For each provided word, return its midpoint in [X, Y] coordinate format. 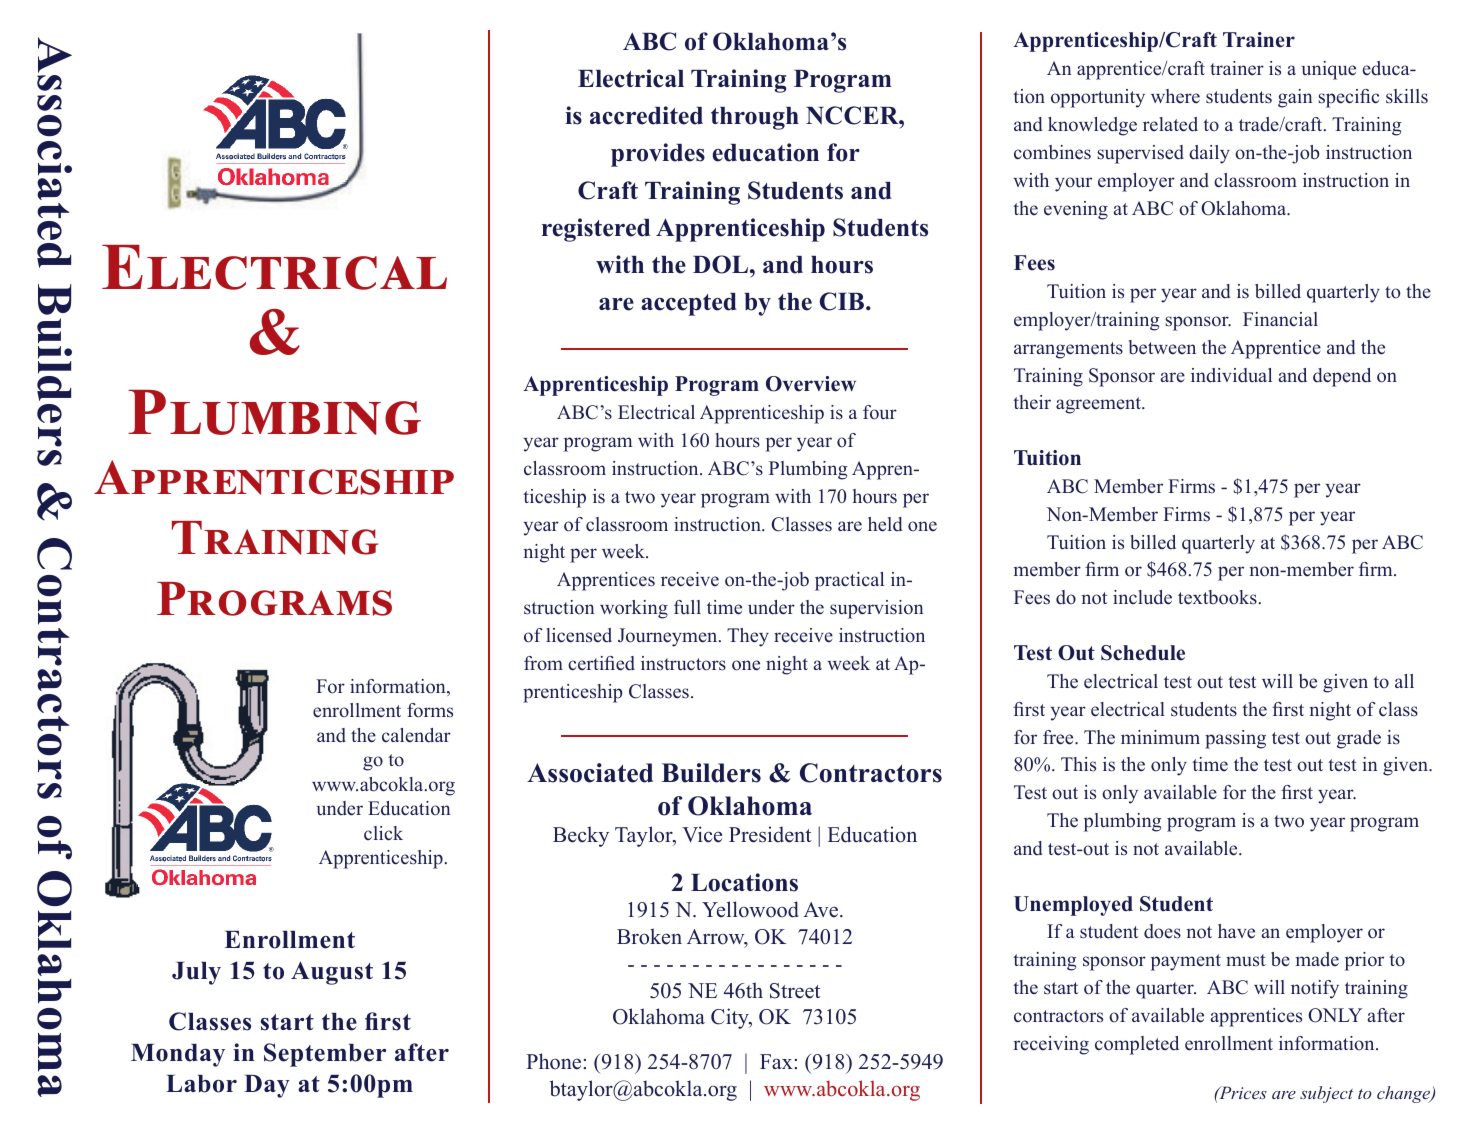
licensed [579, 635]
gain [1295, 98]
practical [849, 581]
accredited [646, 115]
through [755, 118]
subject [1326, 1094]
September [325, 1055]
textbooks [1217, 597]
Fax [776, 1061]
